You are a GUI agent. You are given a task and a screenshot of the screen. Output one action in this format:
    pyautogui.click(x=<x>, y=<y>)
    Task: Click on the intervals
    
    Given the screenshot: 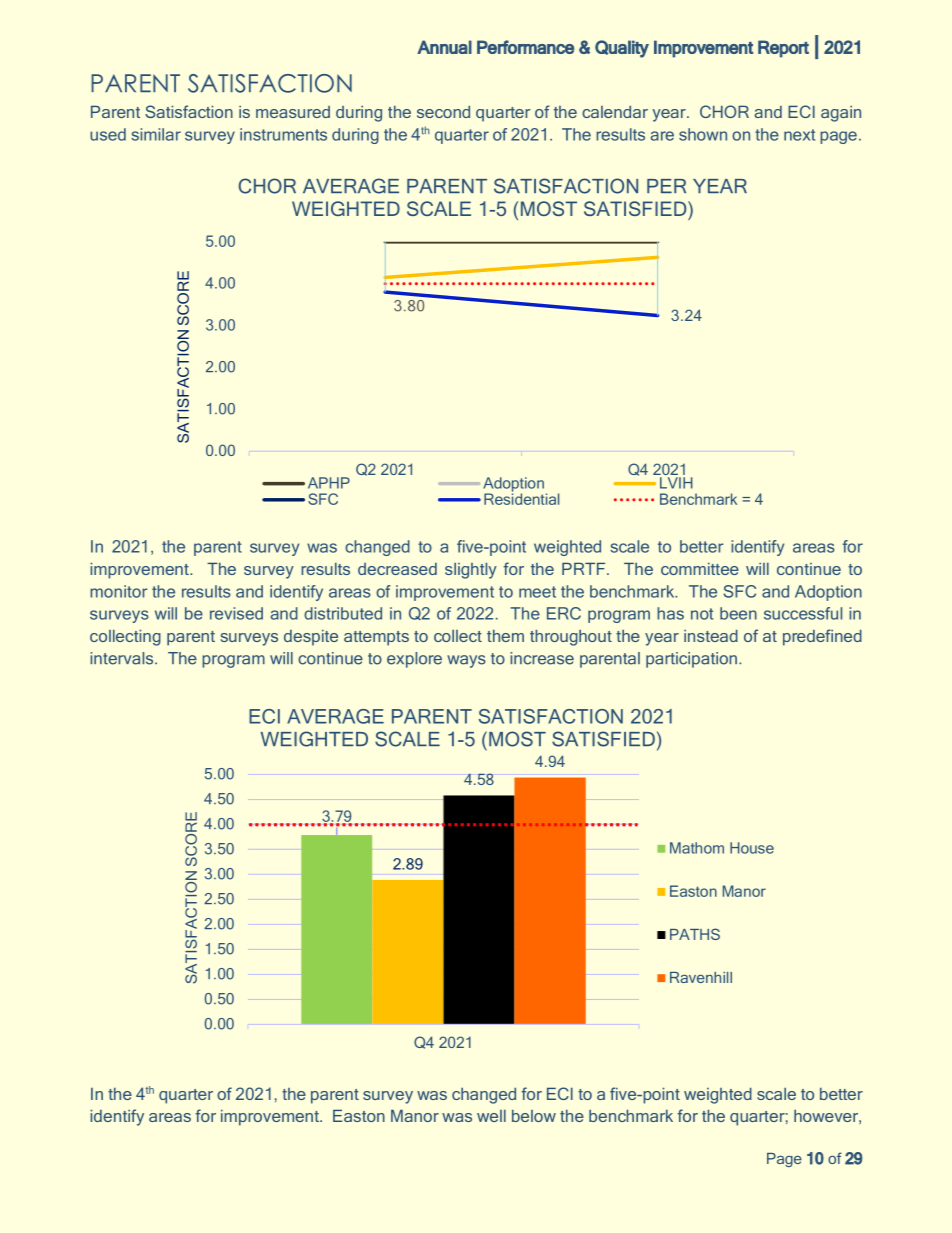 What is the action you would take?
    pyautogui.click(x=123, y=658)
